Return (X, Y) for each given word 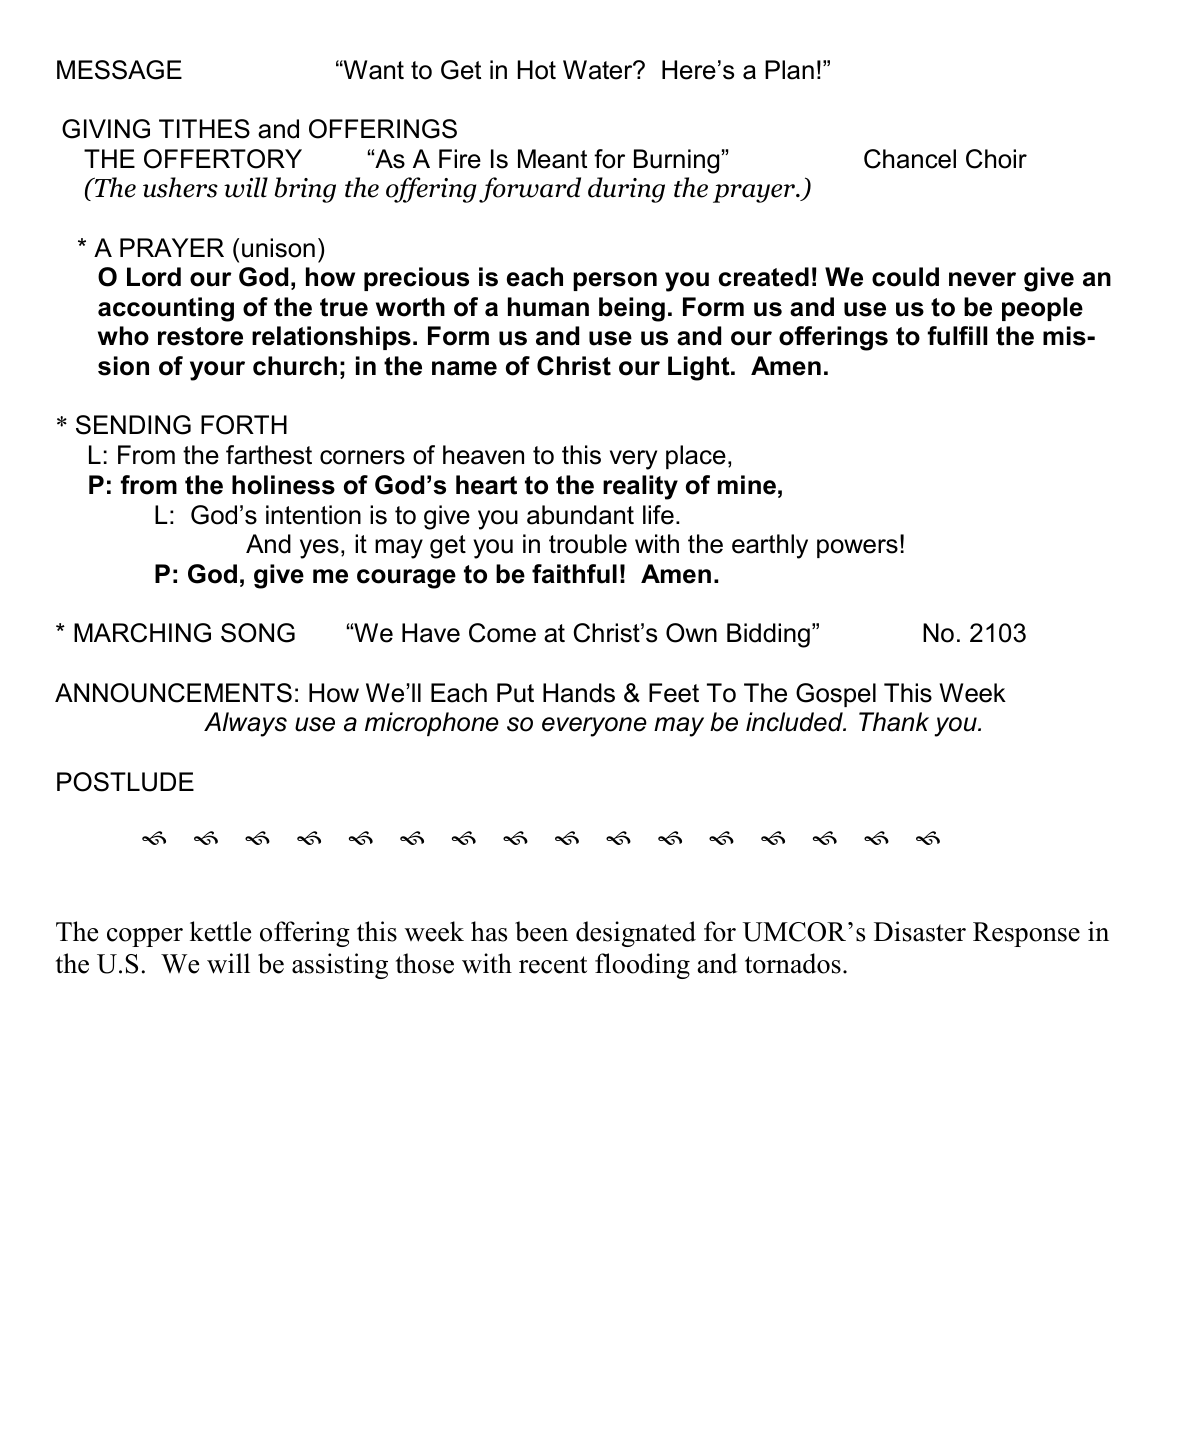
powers (857, 548)
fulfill (957, 336)
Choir (996, 159)
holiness (283, 485)
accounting (166, 309)
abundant (580, 515)
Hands (579, 693)
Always (245, 724)
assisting (340, 966)
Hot (537, 70)
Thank (894, 722)
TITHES (204, 129)
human (548, 307)
